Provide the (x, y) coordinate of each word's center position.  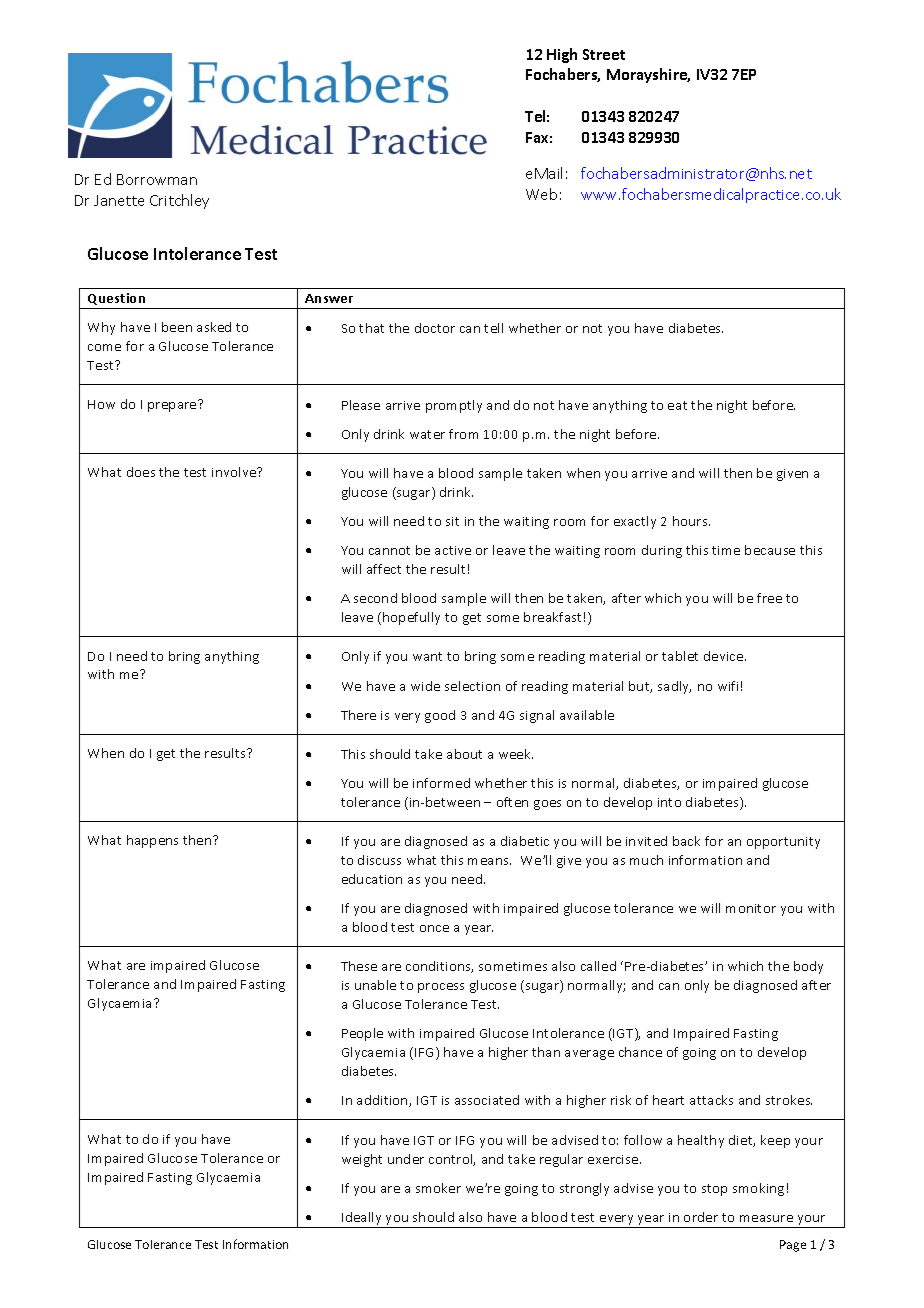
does (141, 472)
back (686, 841)
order (701, 1217)
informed (441, 783)
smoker (438, 1188)
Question (116, 299)
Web (541, 194)
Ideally (362, 1220)
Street (604, 54)
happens (152, 841)
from (463, 434)
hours (691, 521)
